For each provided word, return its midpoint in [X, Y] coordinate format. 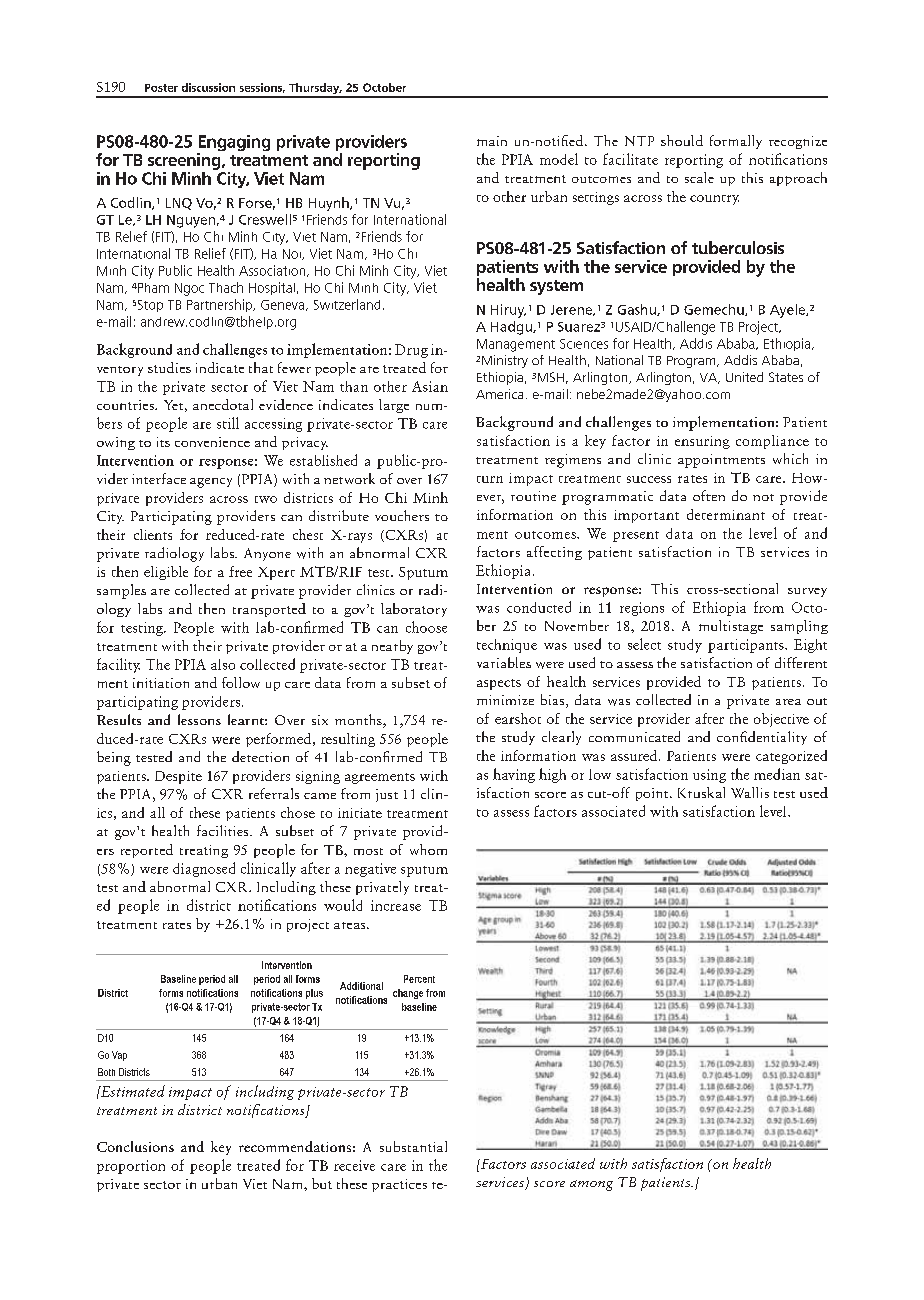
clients [153, 534]
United [744, 377]
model [559, 159]
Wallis [750, 792]
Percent [419, 979]
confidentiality [762, 738]
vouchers [402, 515]
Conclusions [135, 1146]
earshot [518, 718]
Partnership [220, 305]
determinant [726, 514]
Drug [411, 351]
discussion [208, 87]
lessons [199, 719]
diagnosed [204, 869]
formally [736, 142]
